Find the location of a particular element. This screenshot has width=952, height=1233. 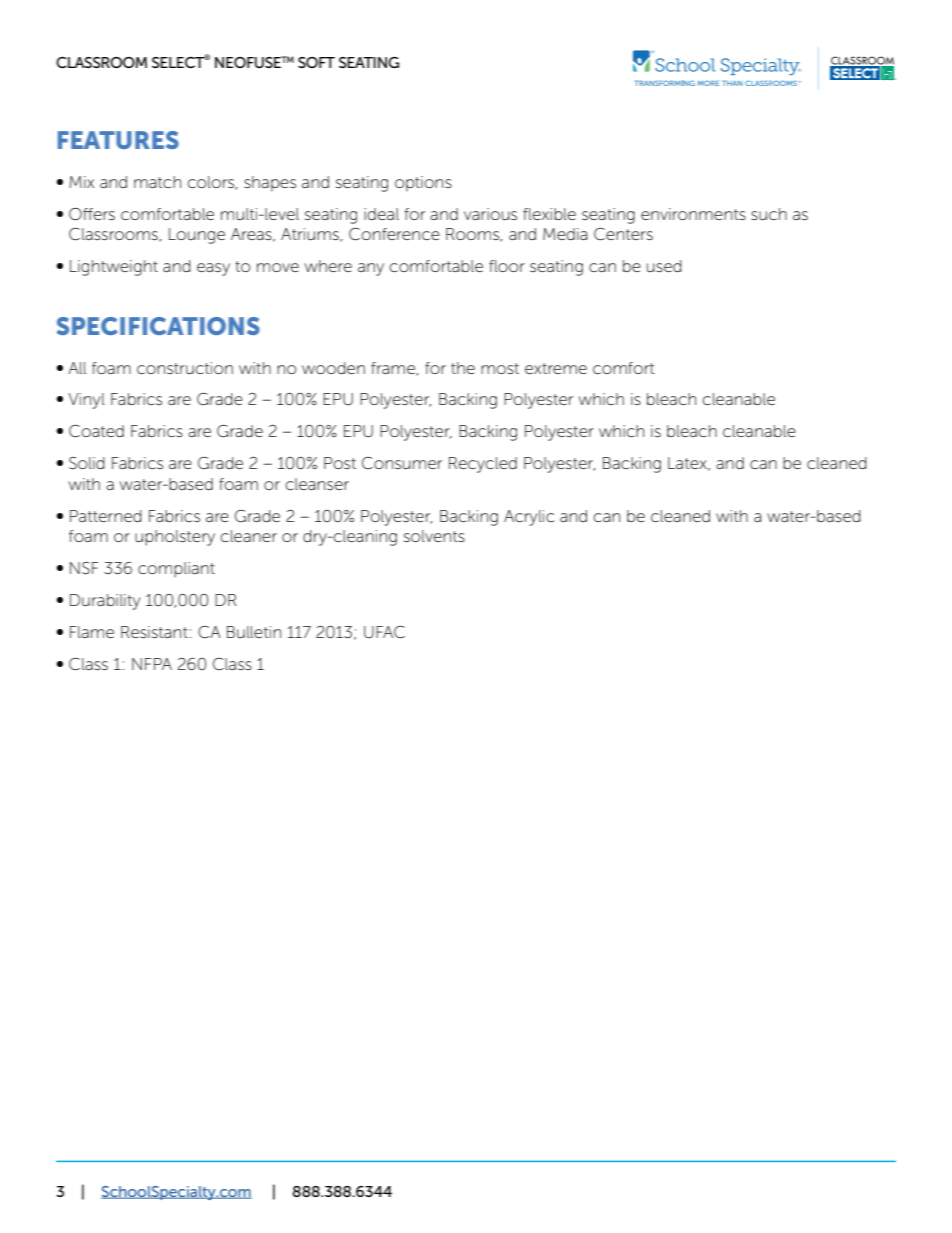

frame is located at coordinates (394, 369).
